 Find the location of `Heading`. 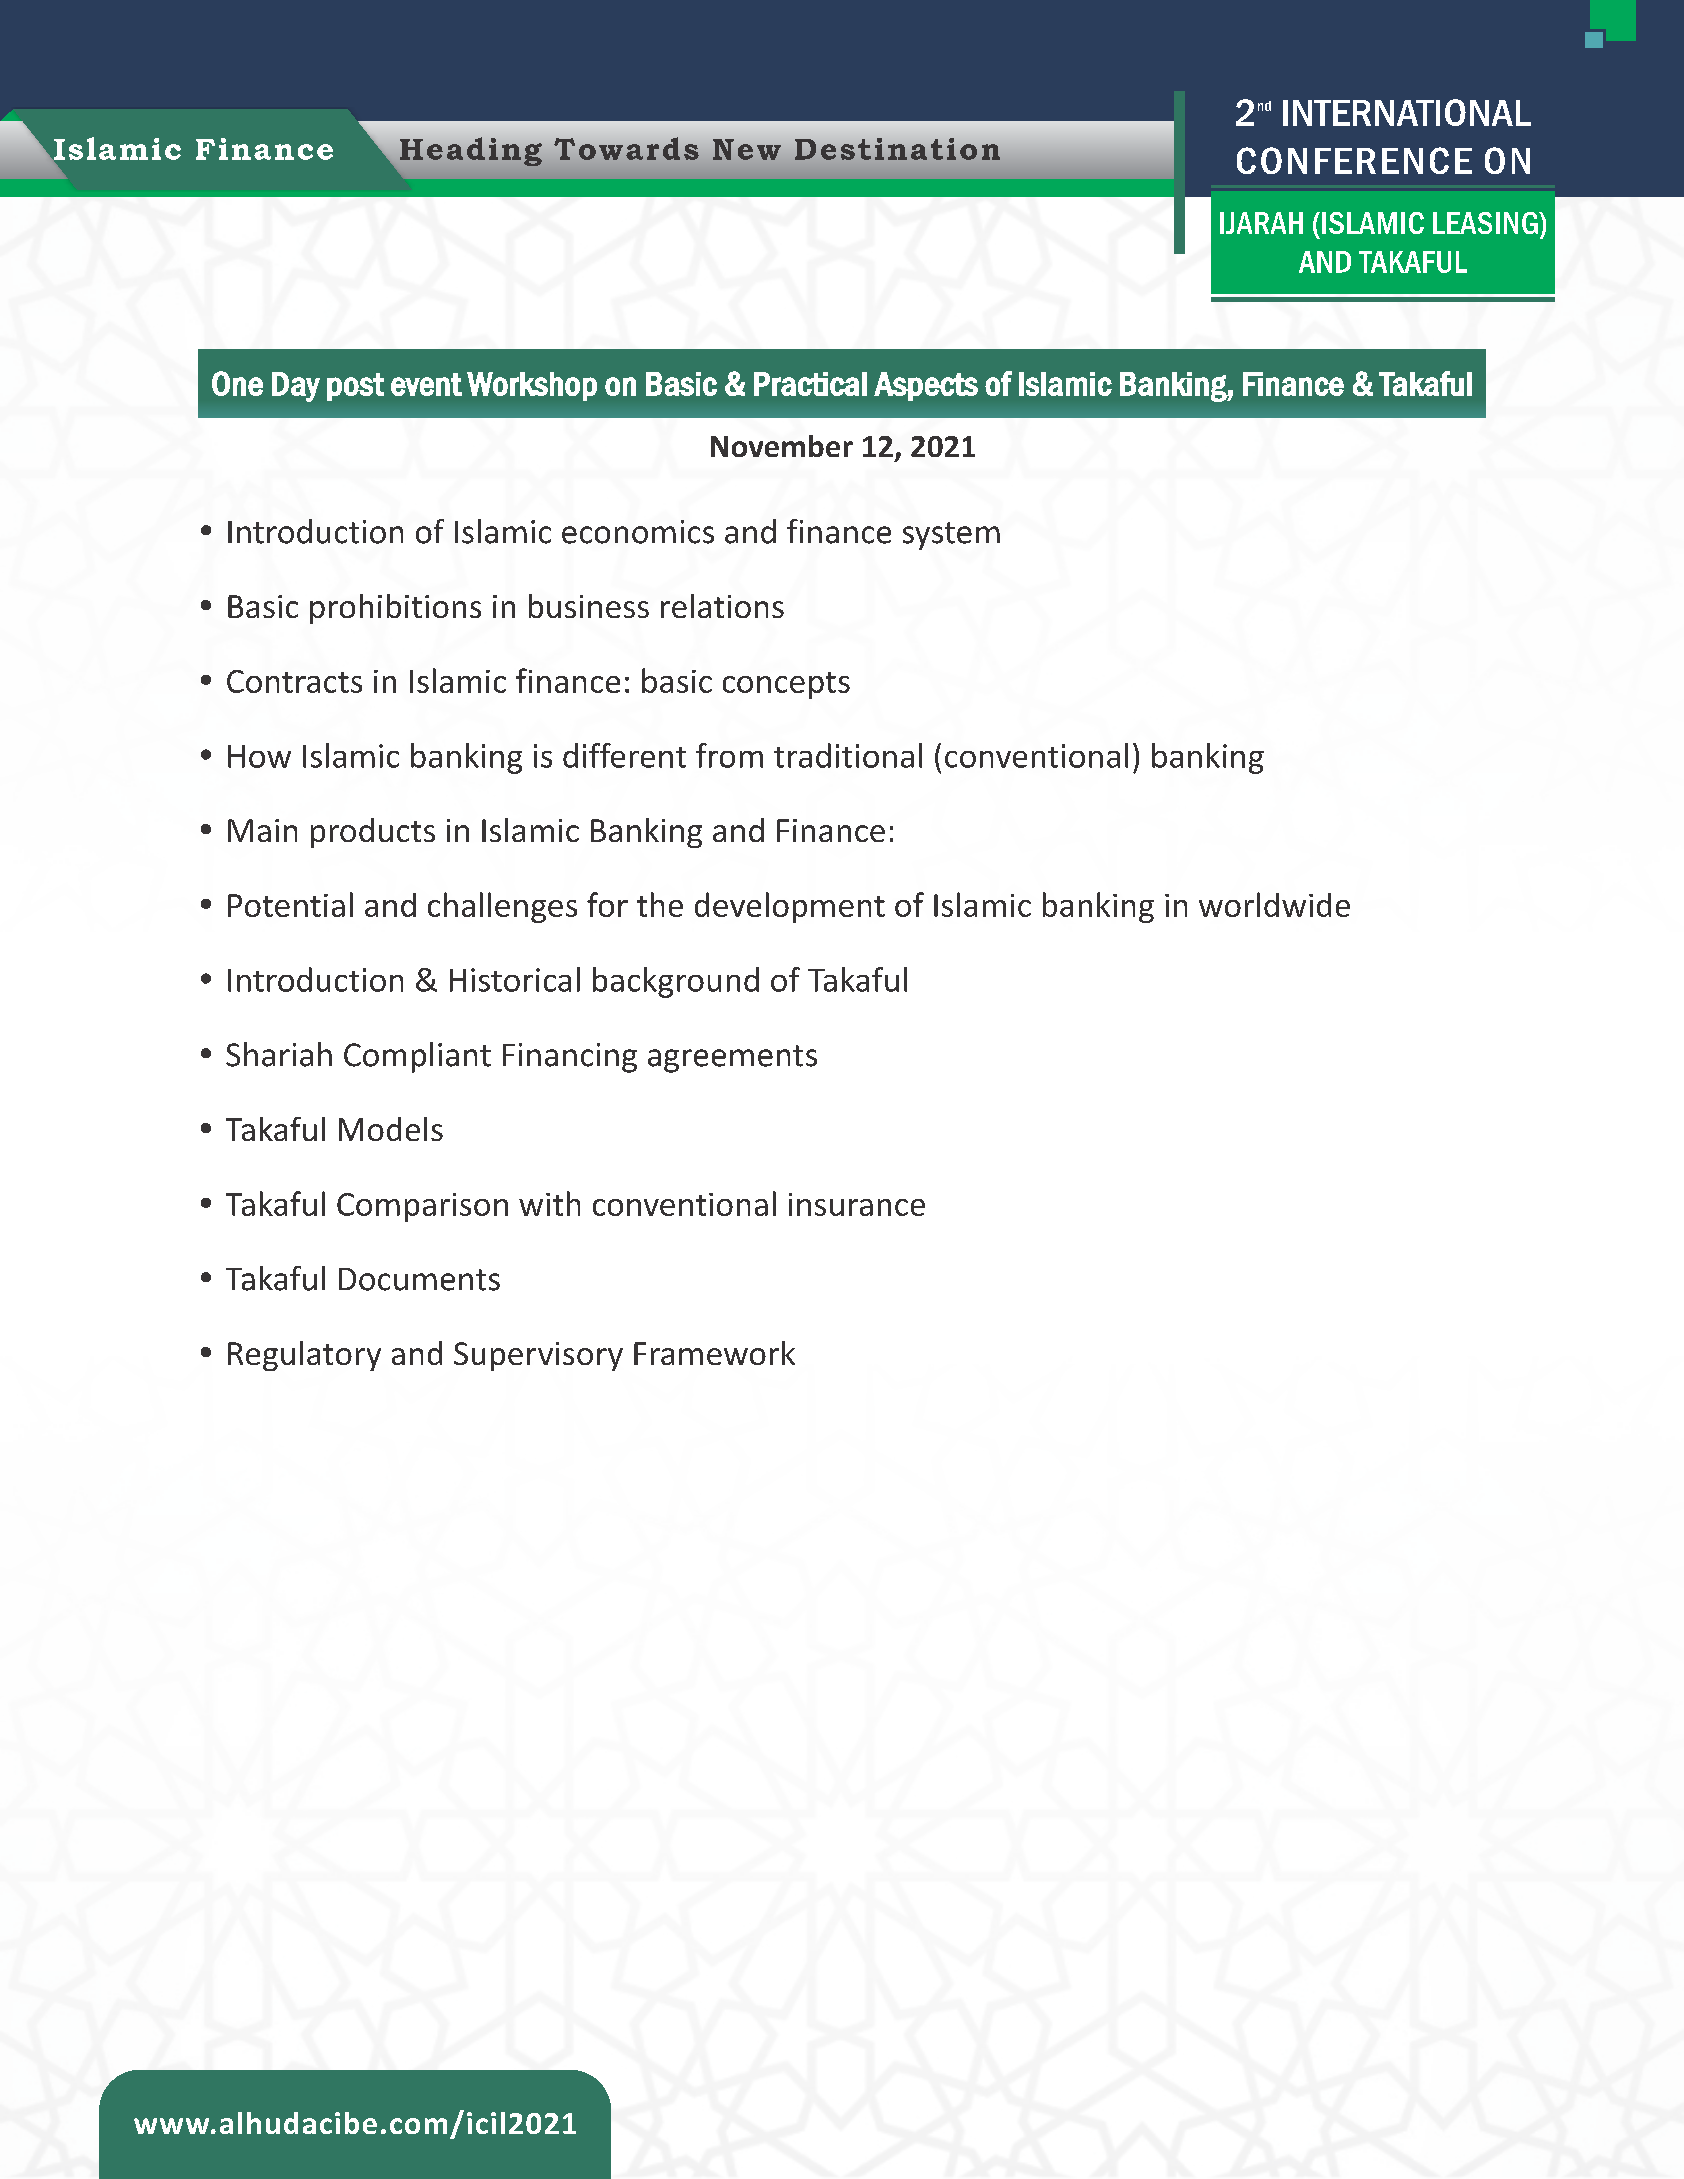

Heading is located at coordinates (471, 151).
